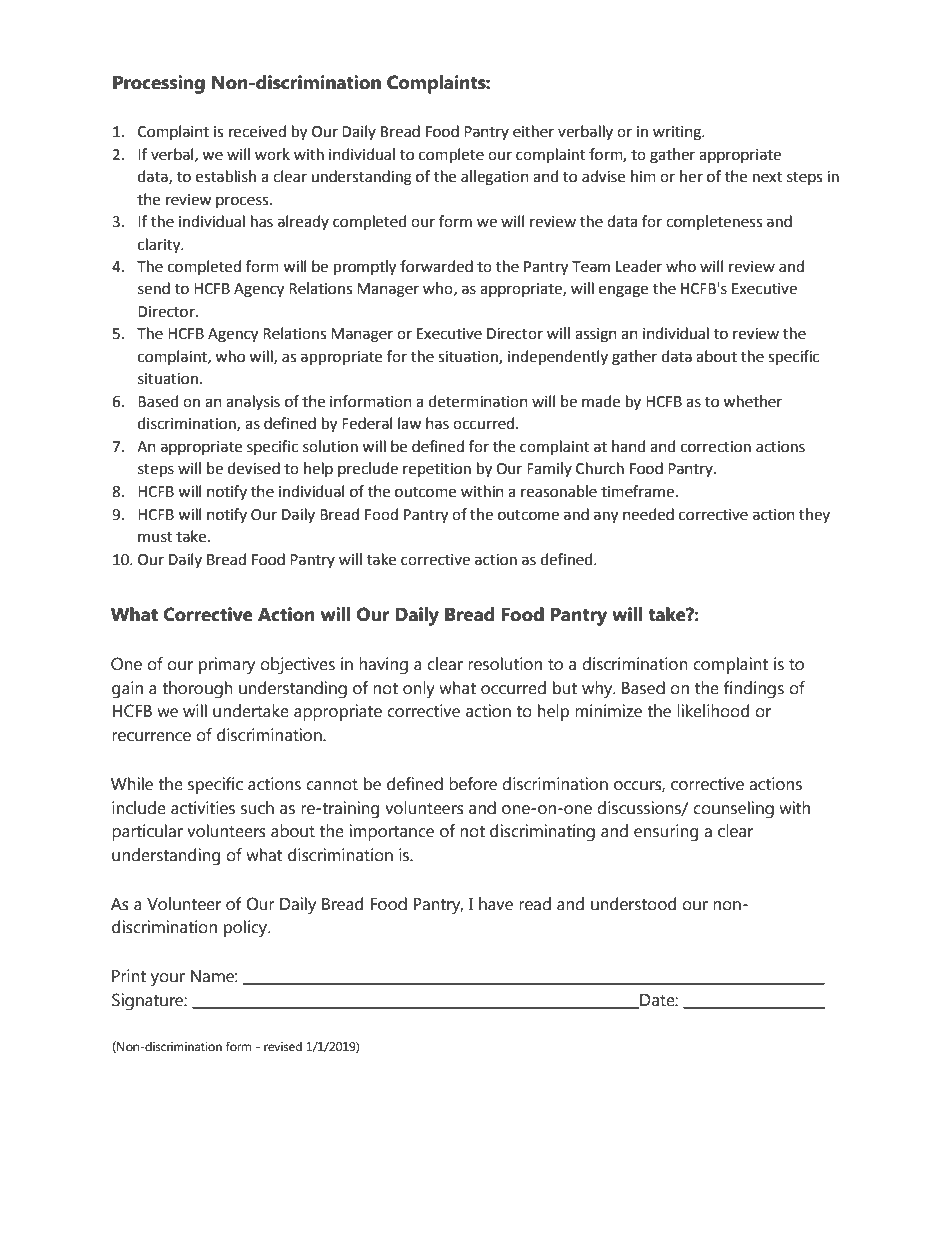  What do you see at coordinates (814, 515) in the screenshot?
I see `they` at bounding box center [814, 515].
